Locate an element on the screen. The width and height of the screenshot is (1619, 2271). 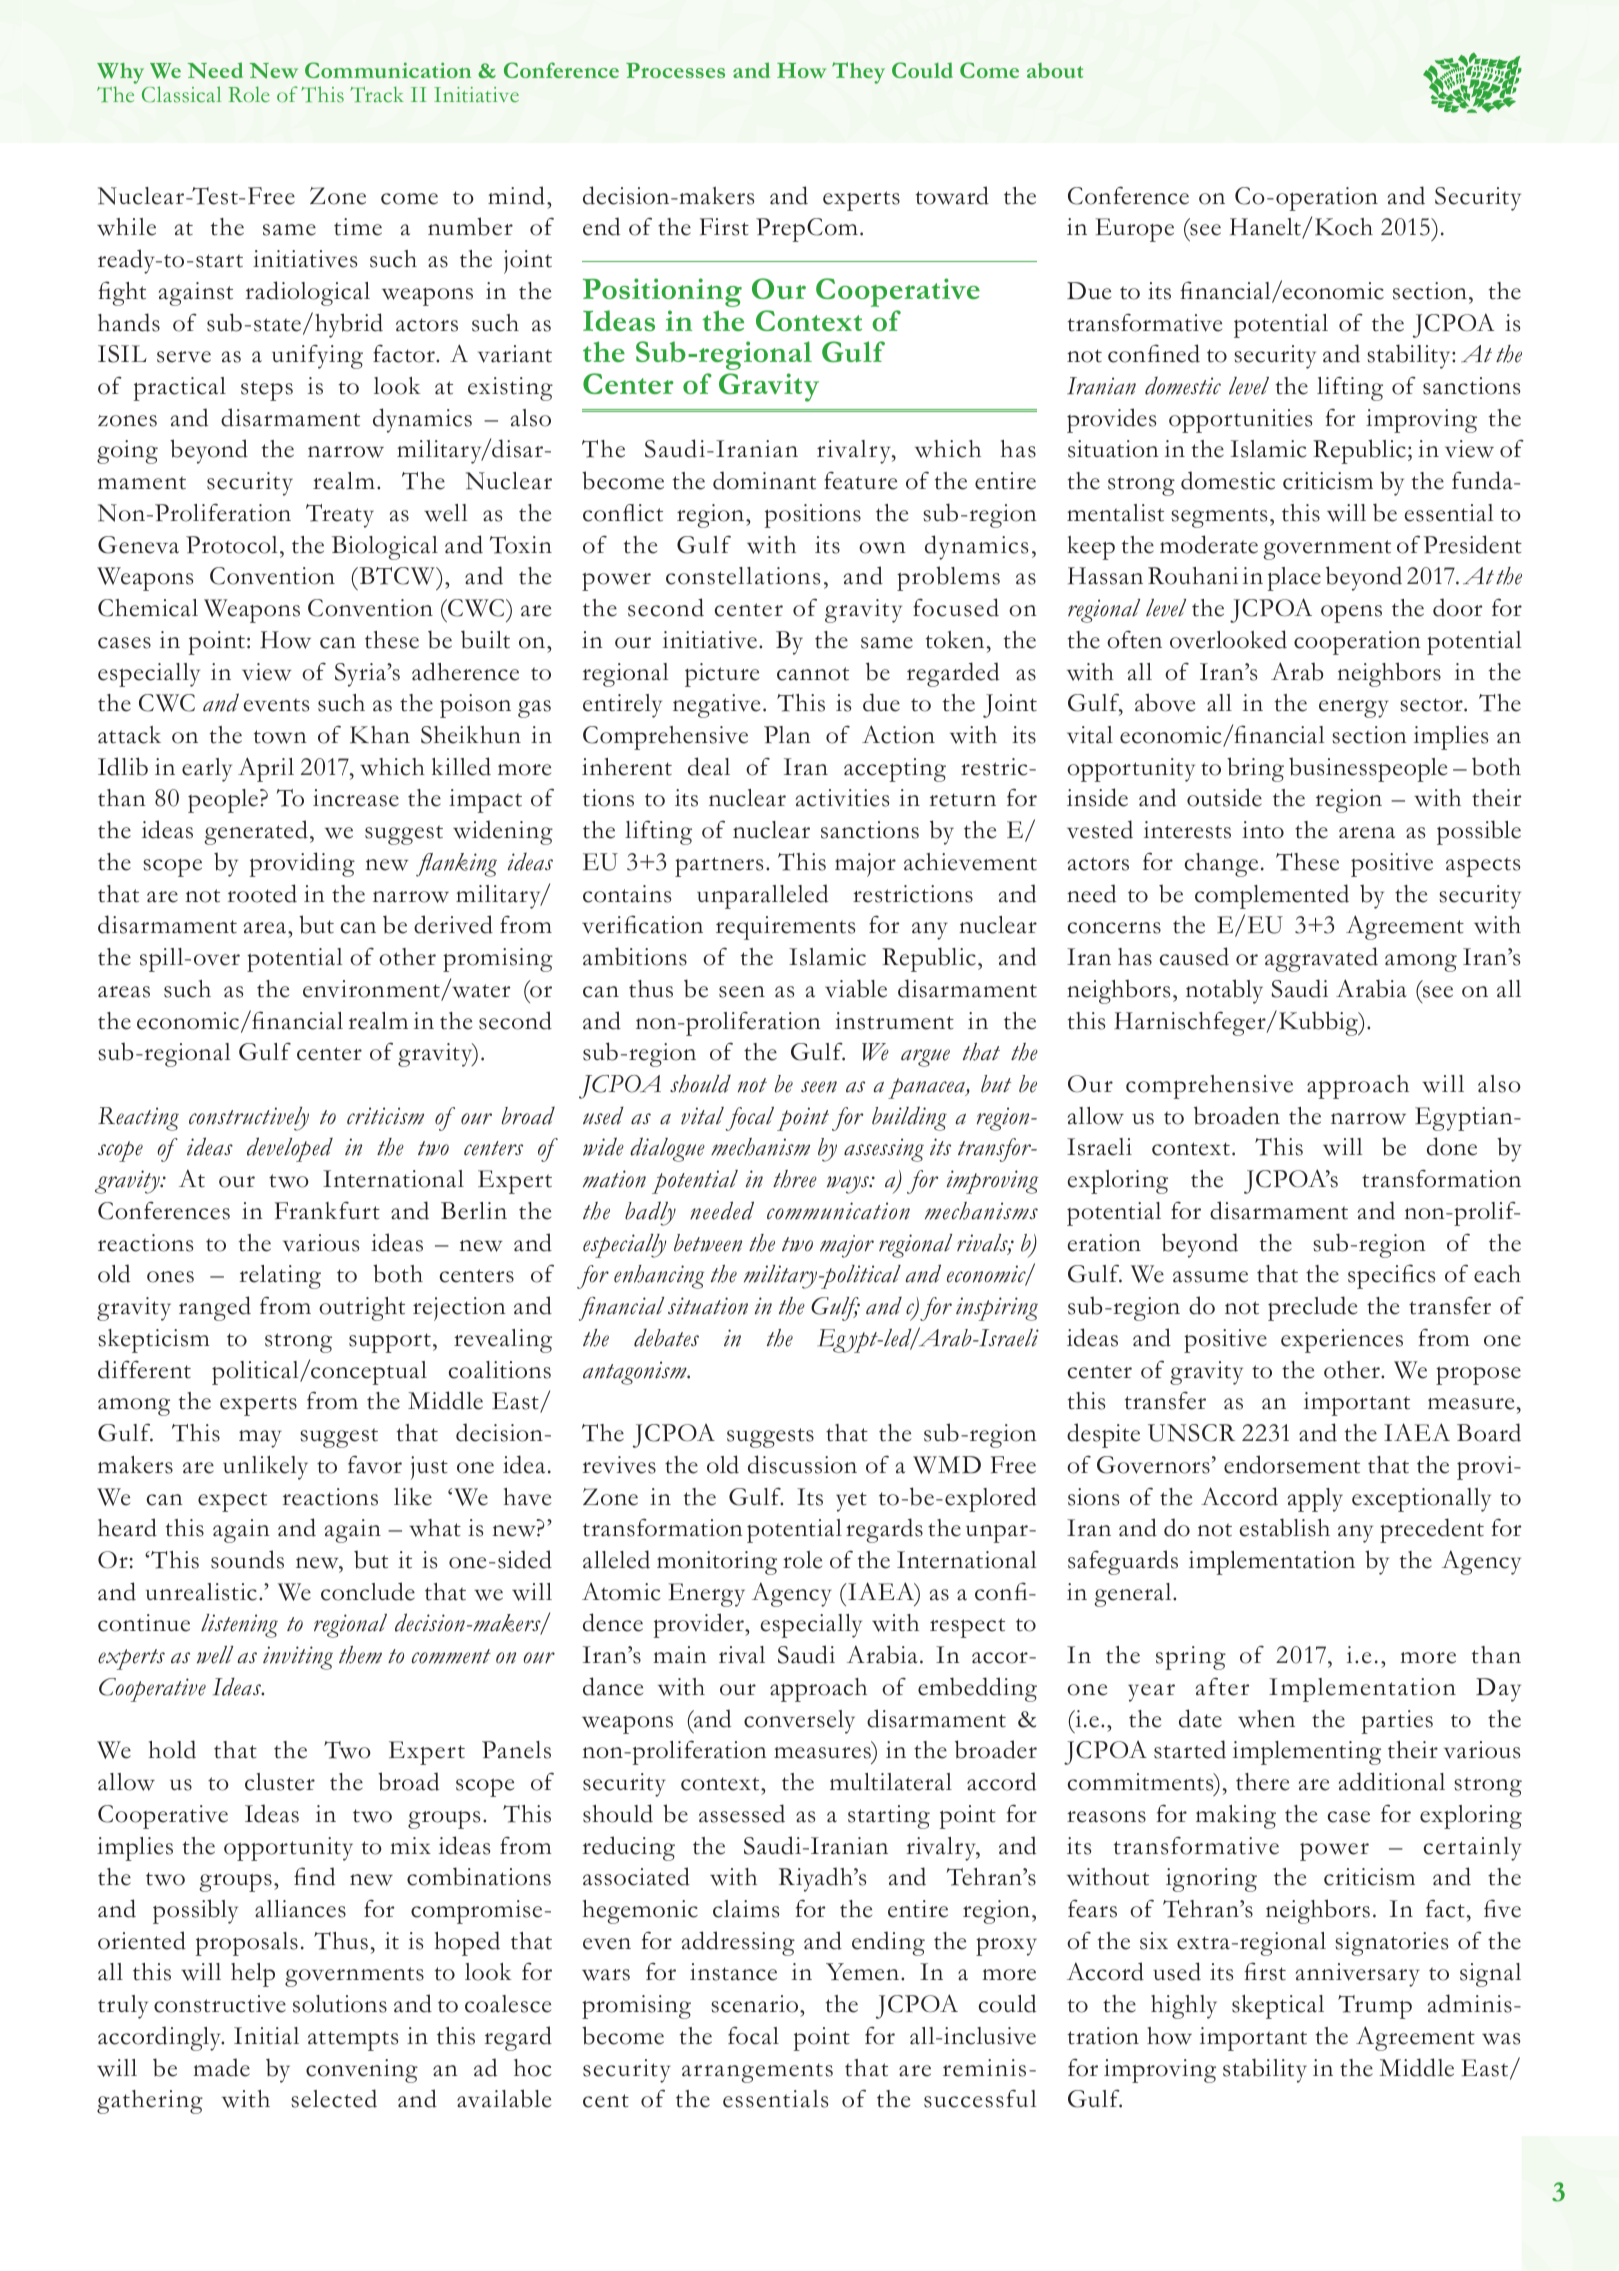
Track is located at coordinates (377, 95).
